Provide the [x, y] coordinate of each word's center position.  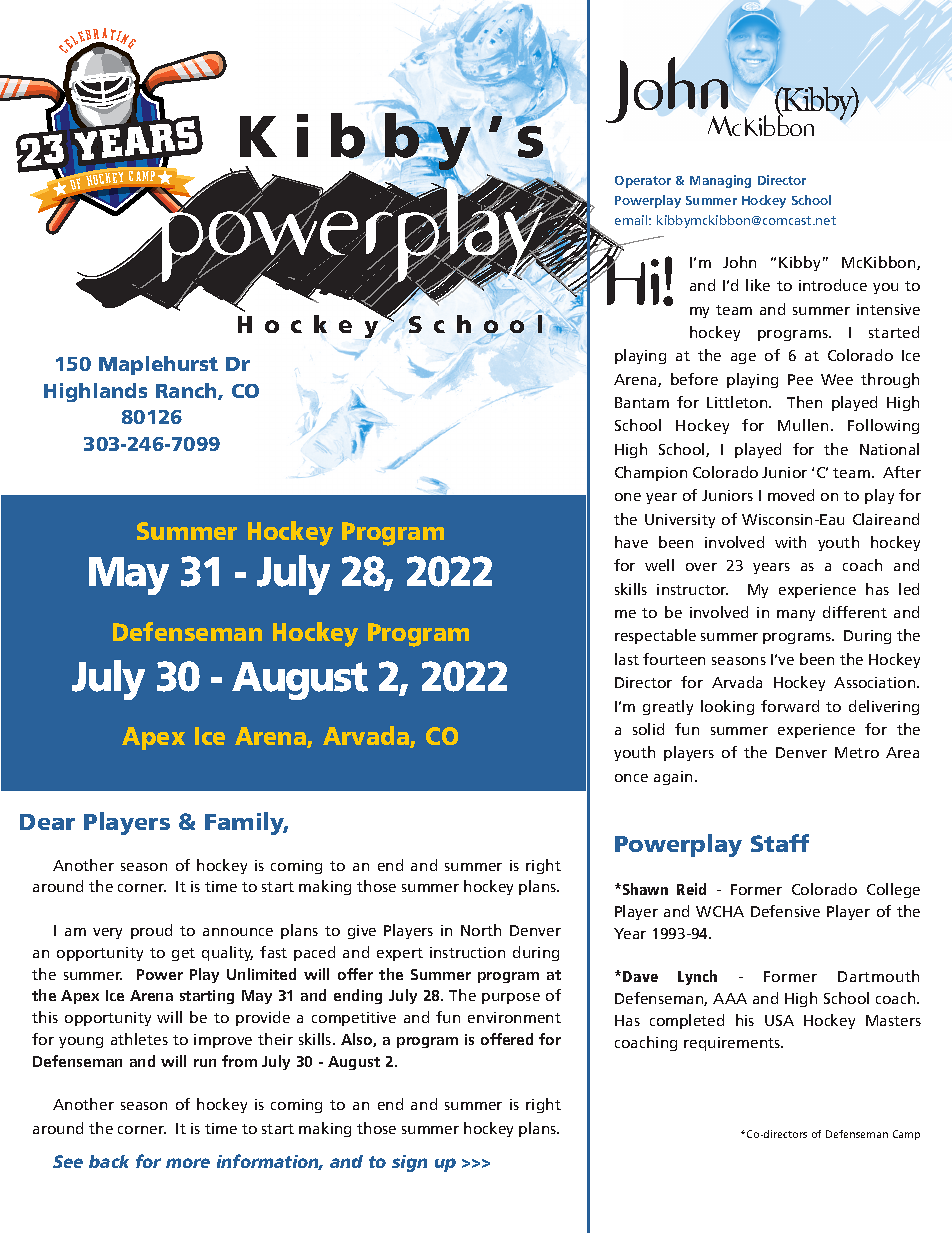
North [481, 930]
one [628, 497]
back [109, 1161]
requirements [733, 1044]
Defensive [785, 911]
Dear [47, 822]
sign [409, 1163]
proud [151, 931]
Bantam [642, 402]
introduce [833, 285]
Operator [643, 182]
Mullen [803, 425]
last [627, 659]
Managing [720, 181]
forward [790, 706]
